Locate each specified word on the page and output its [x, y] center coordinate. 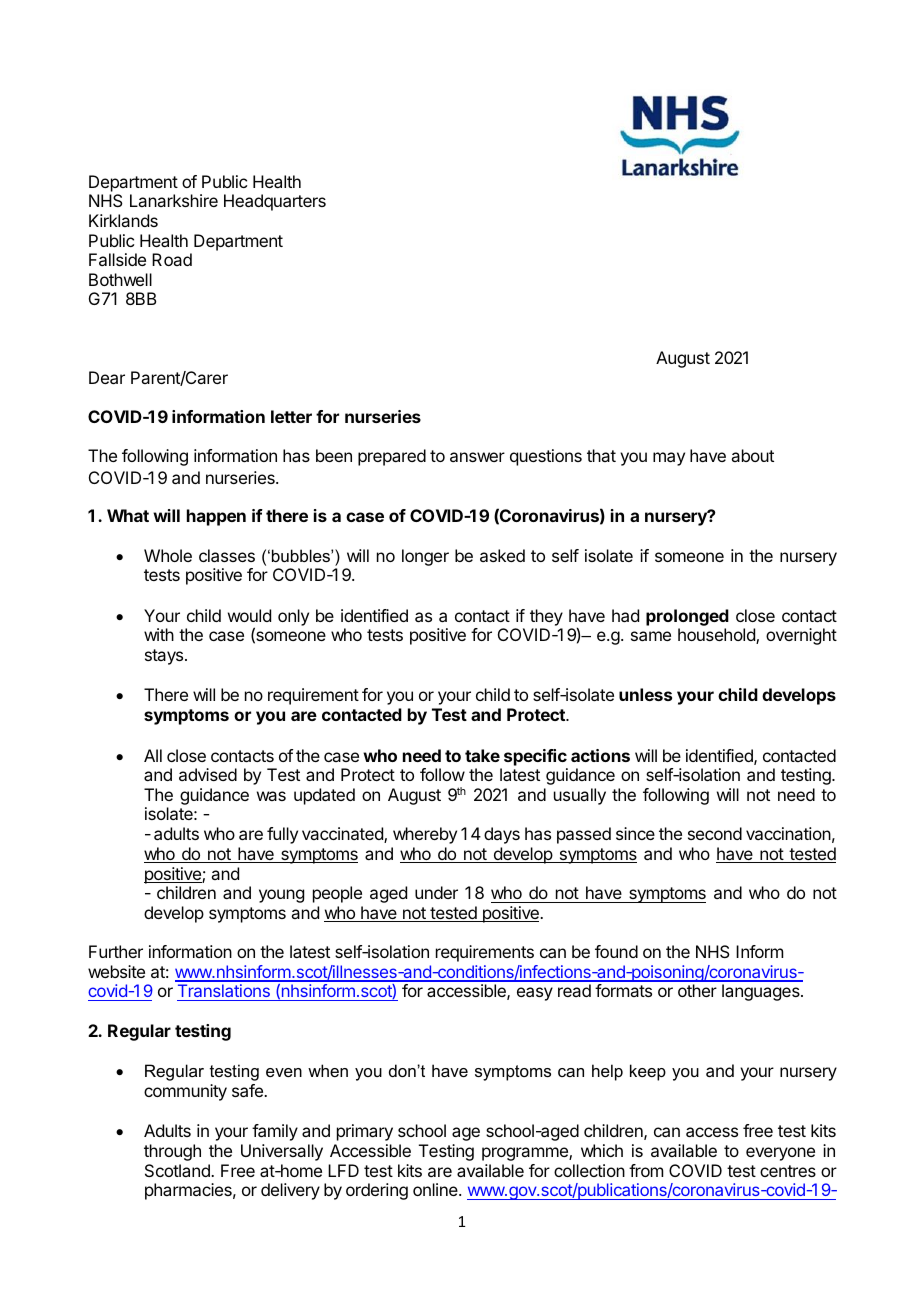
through [172, 1152]
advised [208, 774]
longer [425, 557]
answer [477, 457]
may [669, 459]
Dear [107, 377]
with [159, 634]
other [697, 990]
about [752, 455]
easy [535, 994]
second [715, 833]
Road [172, 259]
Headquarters [275, 202]
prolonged [687, 617]
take [482, 755]
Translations [224, 992]
